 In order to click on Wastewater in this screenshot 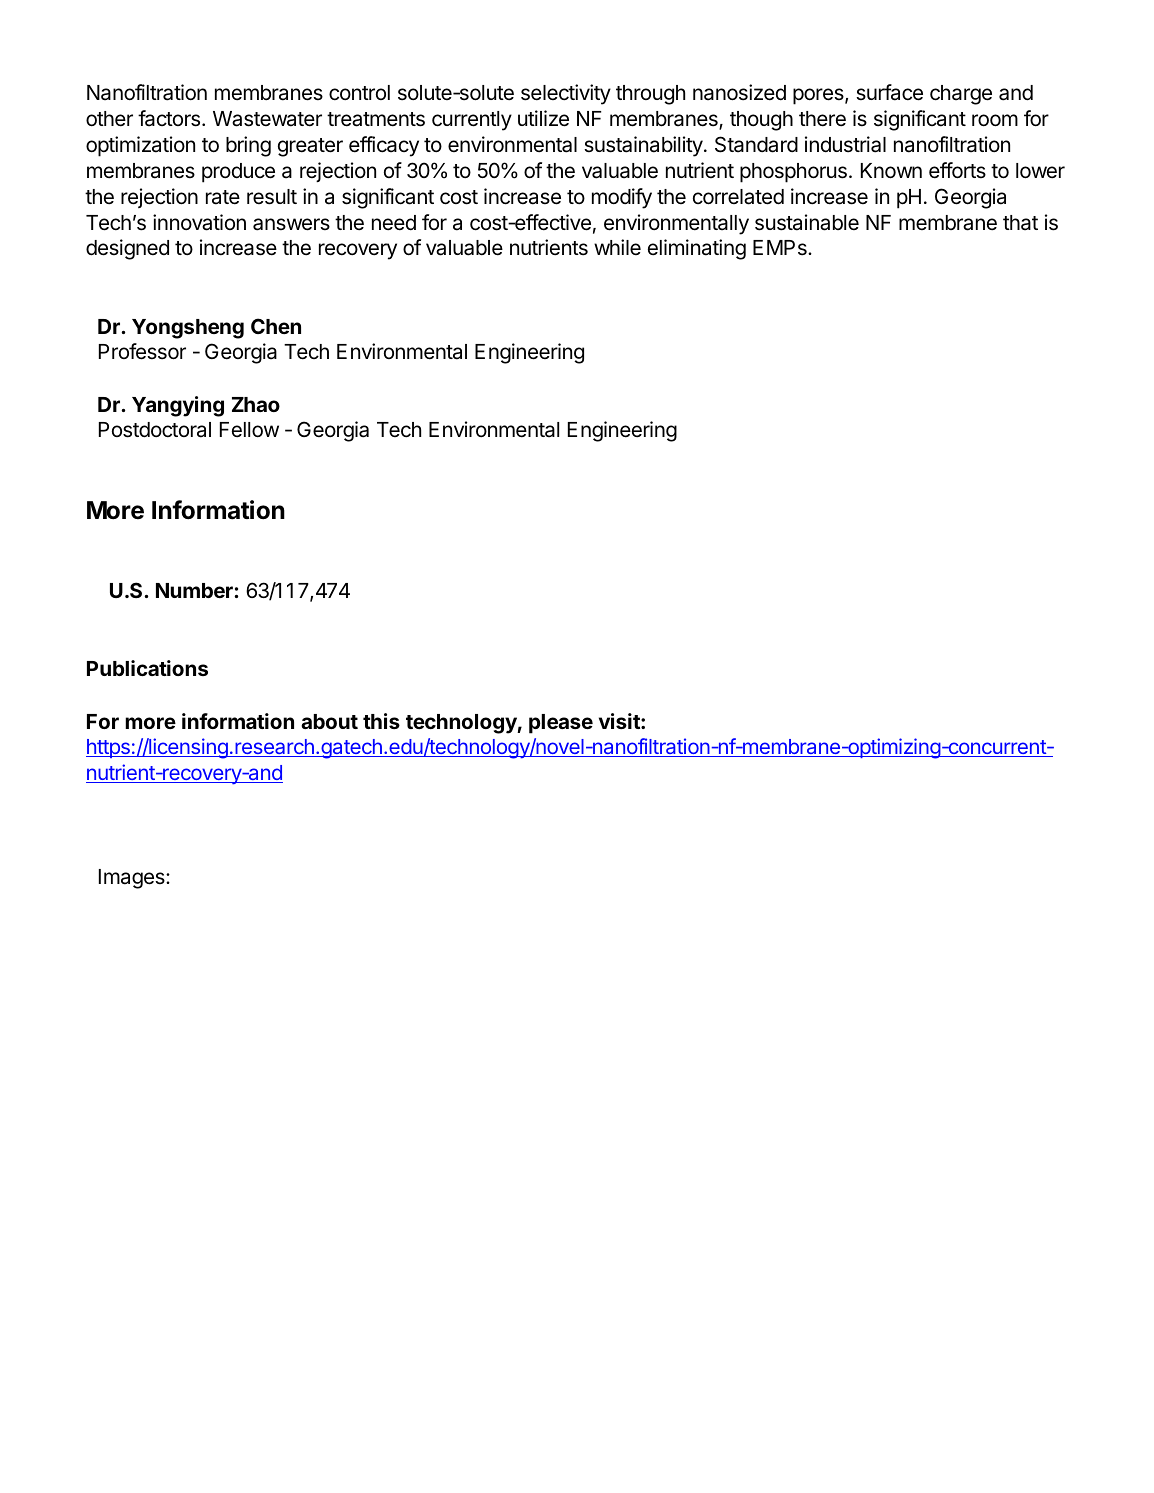, I will do `click(267, 119)`.
